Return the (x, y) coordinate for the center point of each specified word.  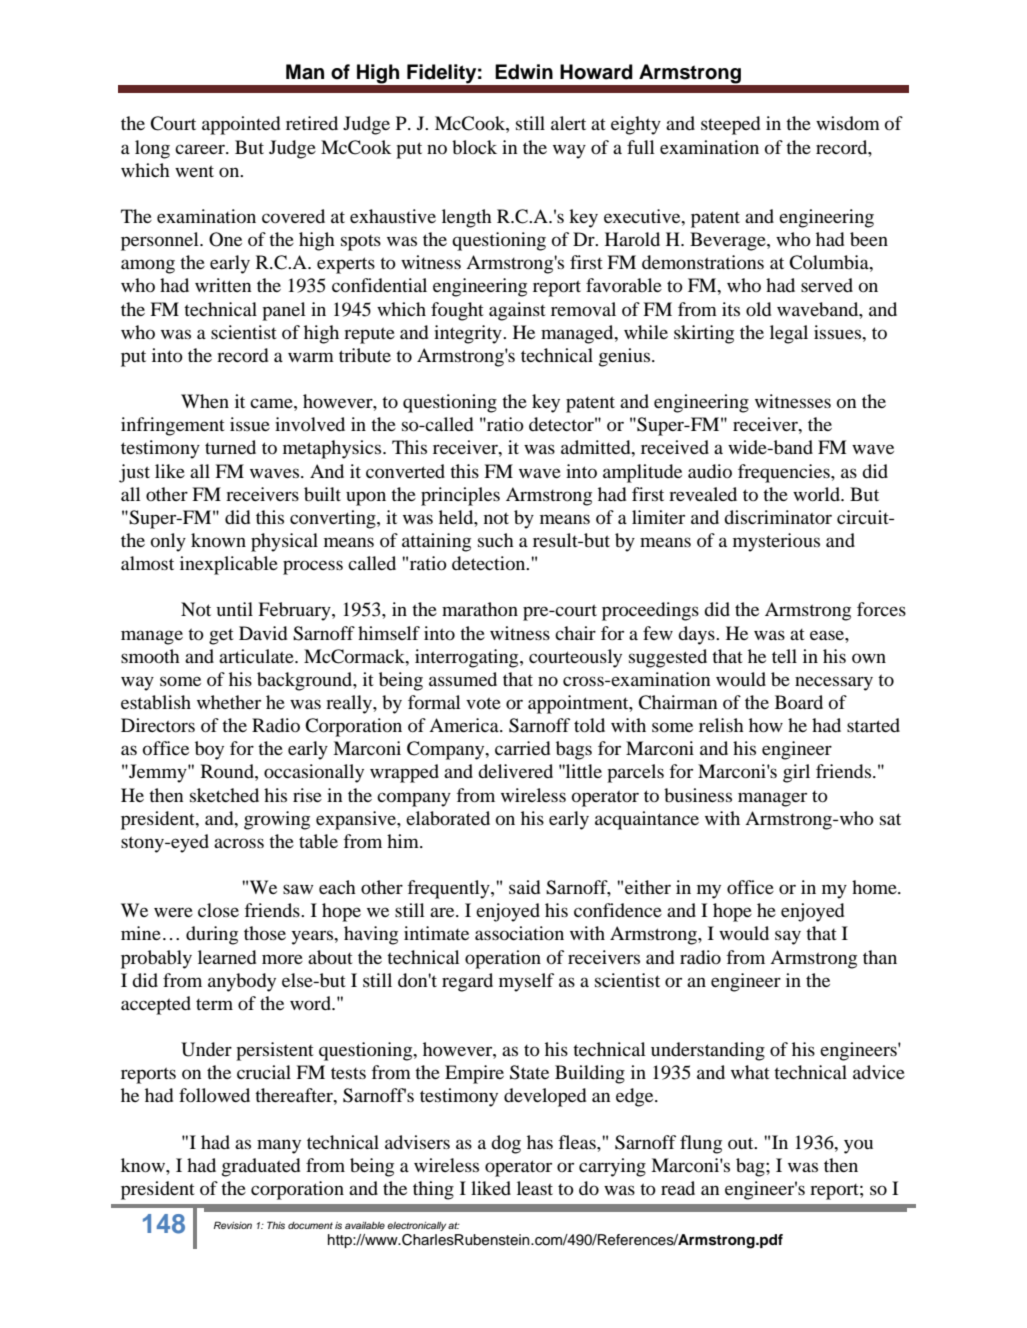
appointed (241, 125)
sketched (224, 795)
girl (796, 773)
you (858, 1146)
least (535, 1188)
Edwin (524, 72)
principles (460, 496)
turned (230, 447)
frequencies (785, 473)
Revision (233, 1225)
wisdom (848, 123)
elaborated (448, 818)
